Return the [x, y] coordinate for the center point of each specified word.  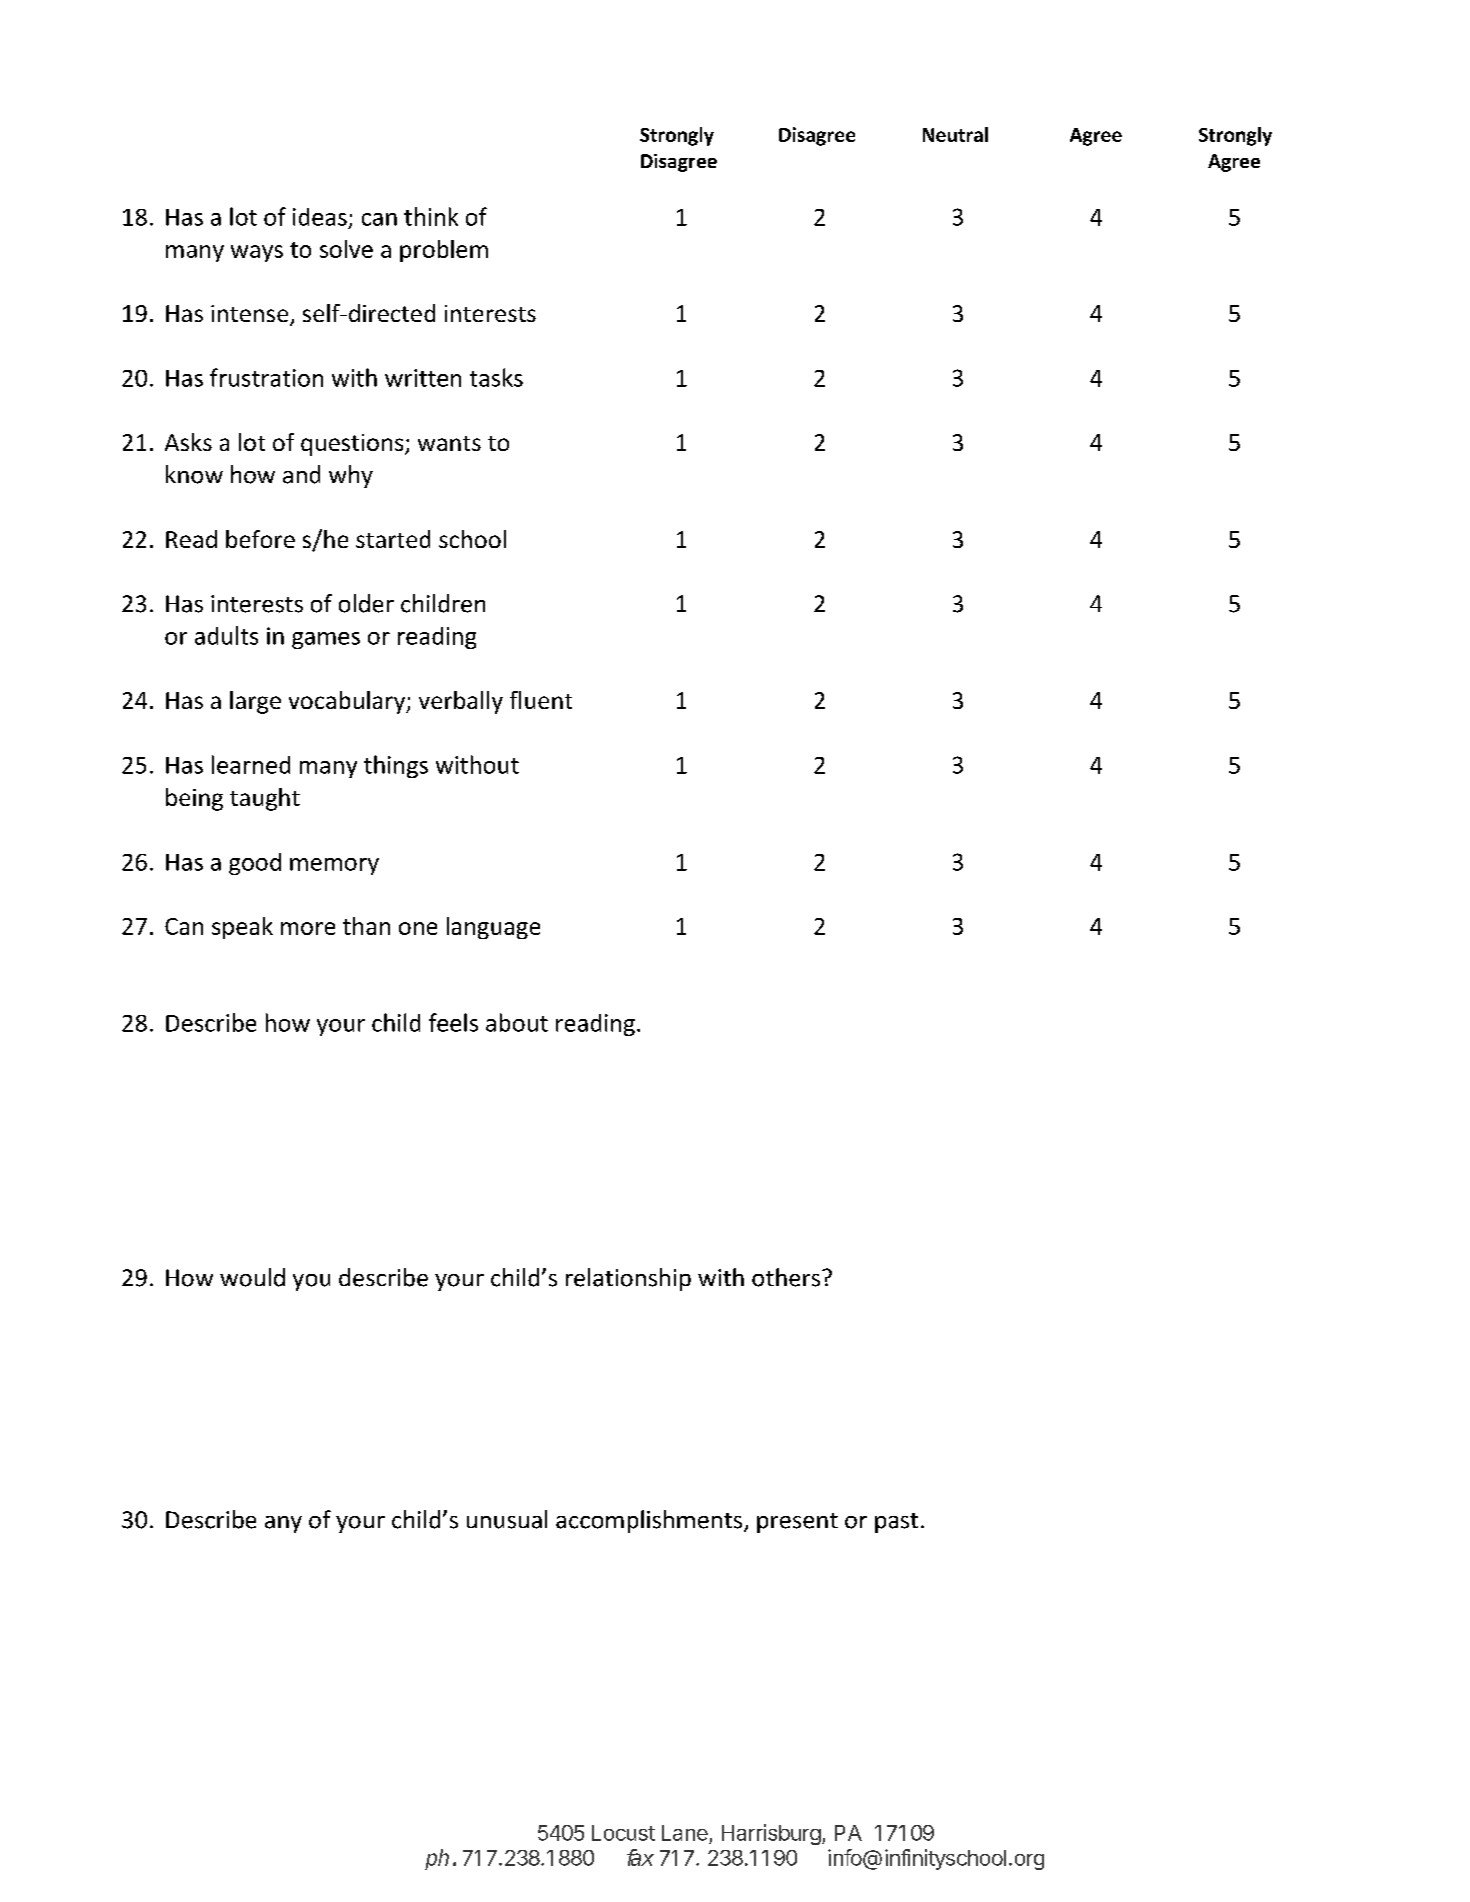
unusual [507, 1519]
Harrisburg [771, 1834]
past [896, 1523]
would [252, 1277]
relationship [628, 1279]
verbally [461, 702]
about [517, 1022]
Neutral [955, 134]
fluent [541, 700]
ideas [320, 217]
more [308, 928]
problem [444, 251]
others [787, 1277]
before [260, 539]
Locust [623, 1833]
